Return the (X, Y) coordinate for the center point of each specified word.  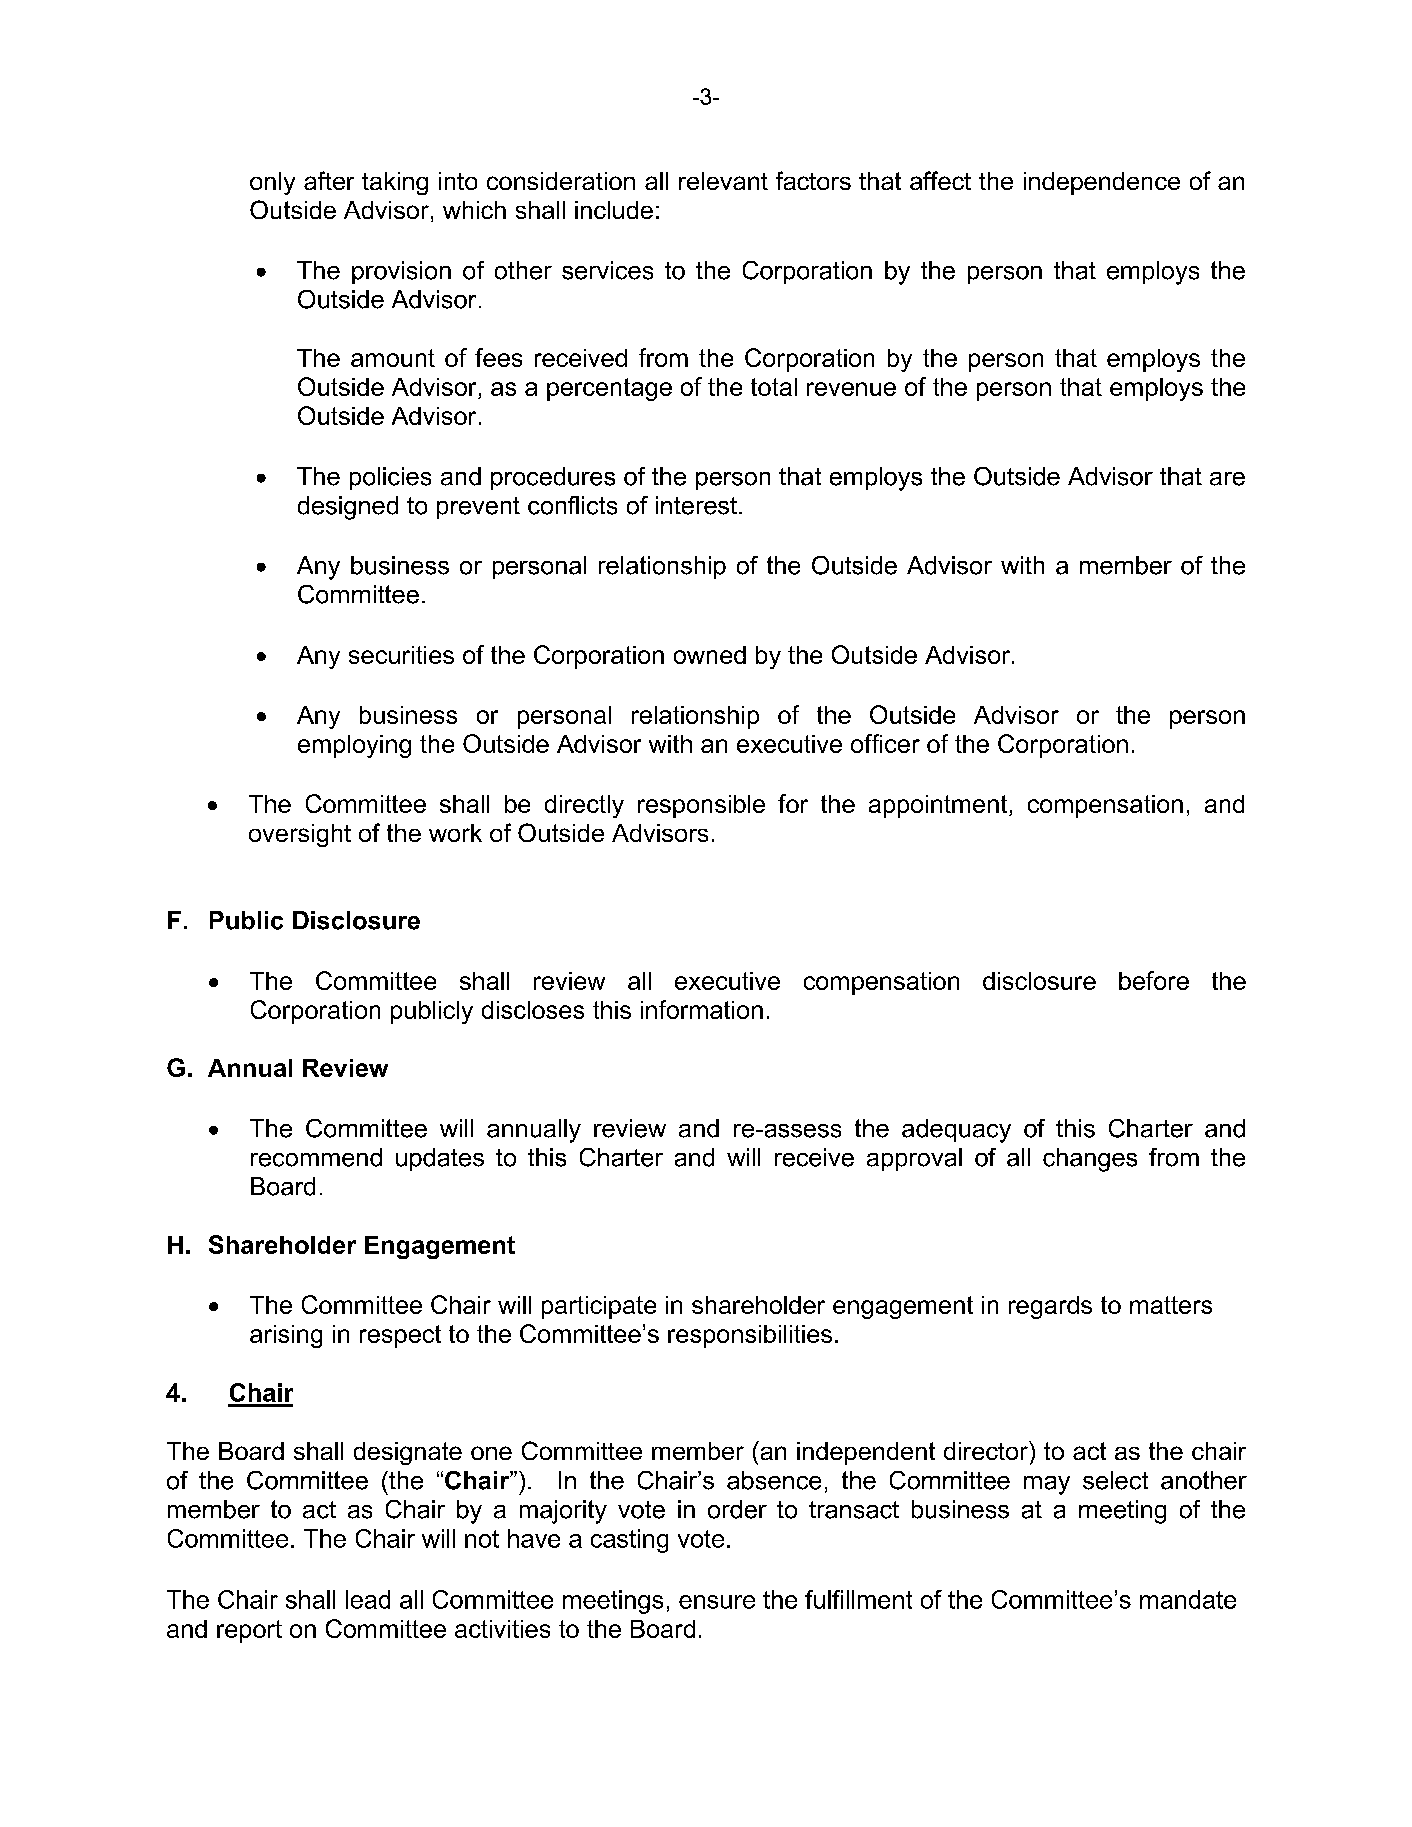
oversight (300, 835)
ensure (717, 1602)
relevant (723, 181)
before (1154, 980)
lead (368, 1599)
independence (1102, 183)
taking (395, 183)
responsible (701, 806)
